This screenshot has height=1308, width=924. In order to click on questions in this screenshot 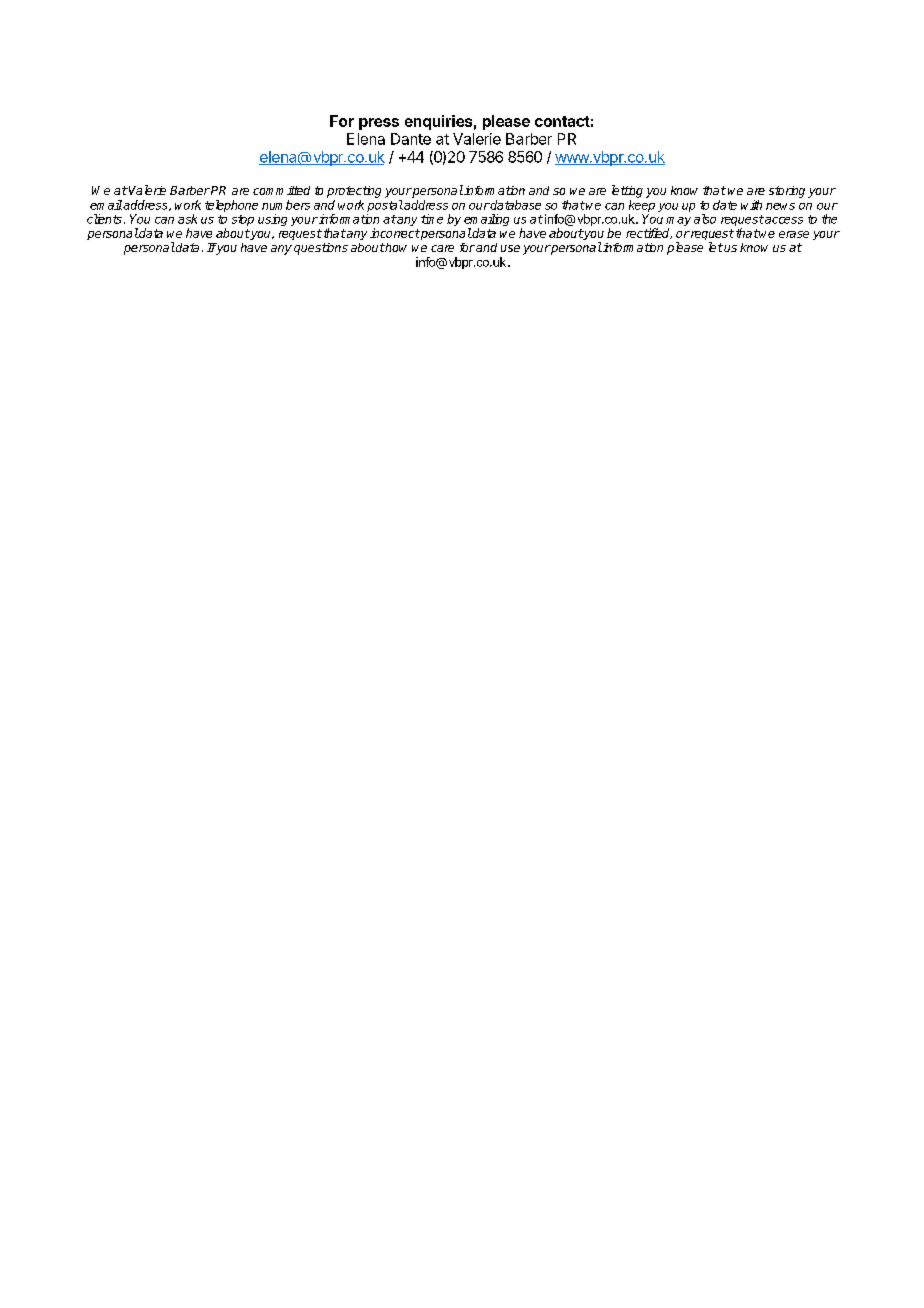, I will do `click(321, 249)`.
